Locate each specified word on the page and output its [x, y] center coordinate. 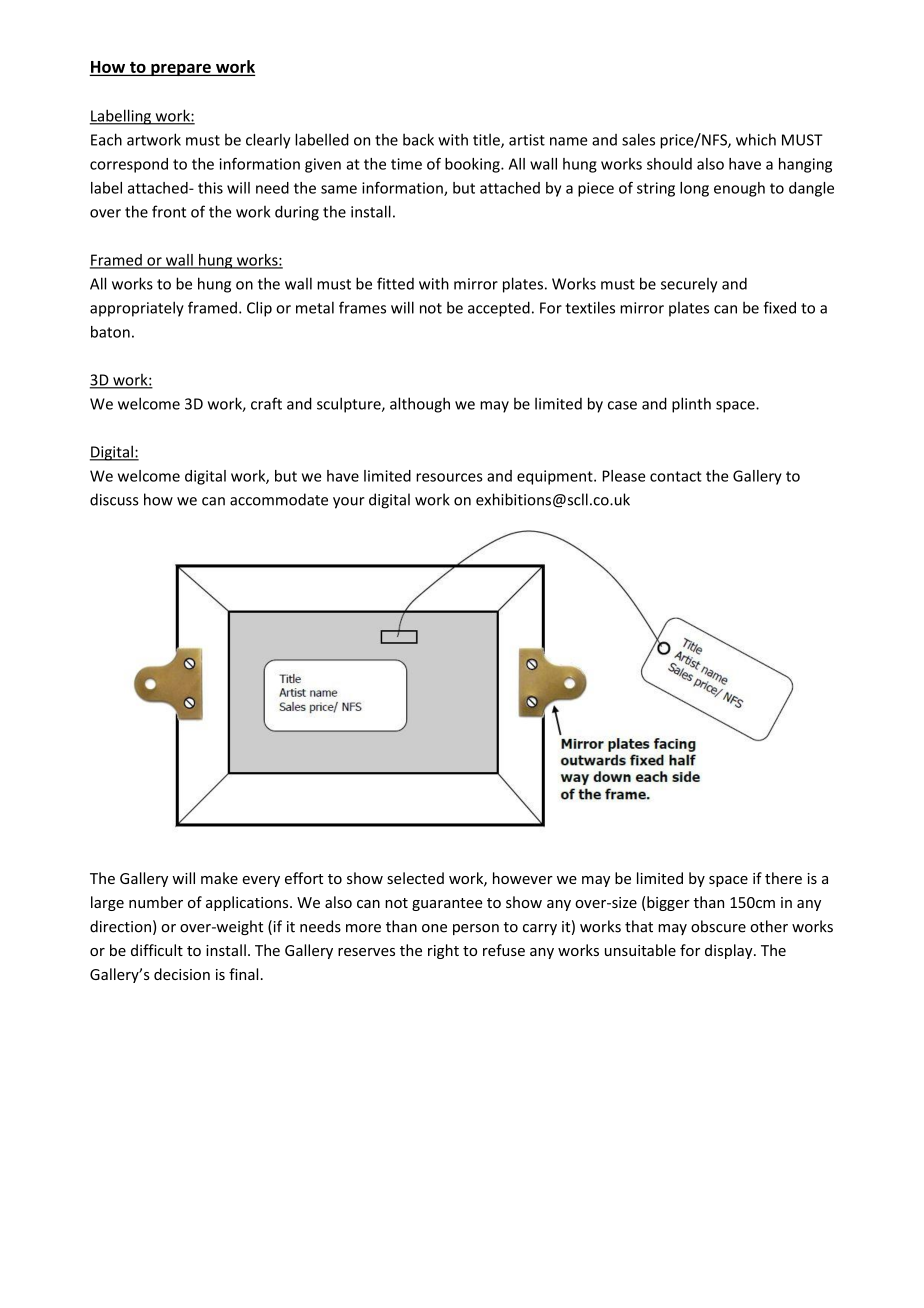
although [420, 405]
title [487, 140]
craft [266, 403]
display [730, 951]
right [443, 951]
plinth [691, 405]
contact [676, 476]
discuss [114, 499]
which [756, 139]
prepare [181, 70]
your [349, 503]
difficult [157, 950]
